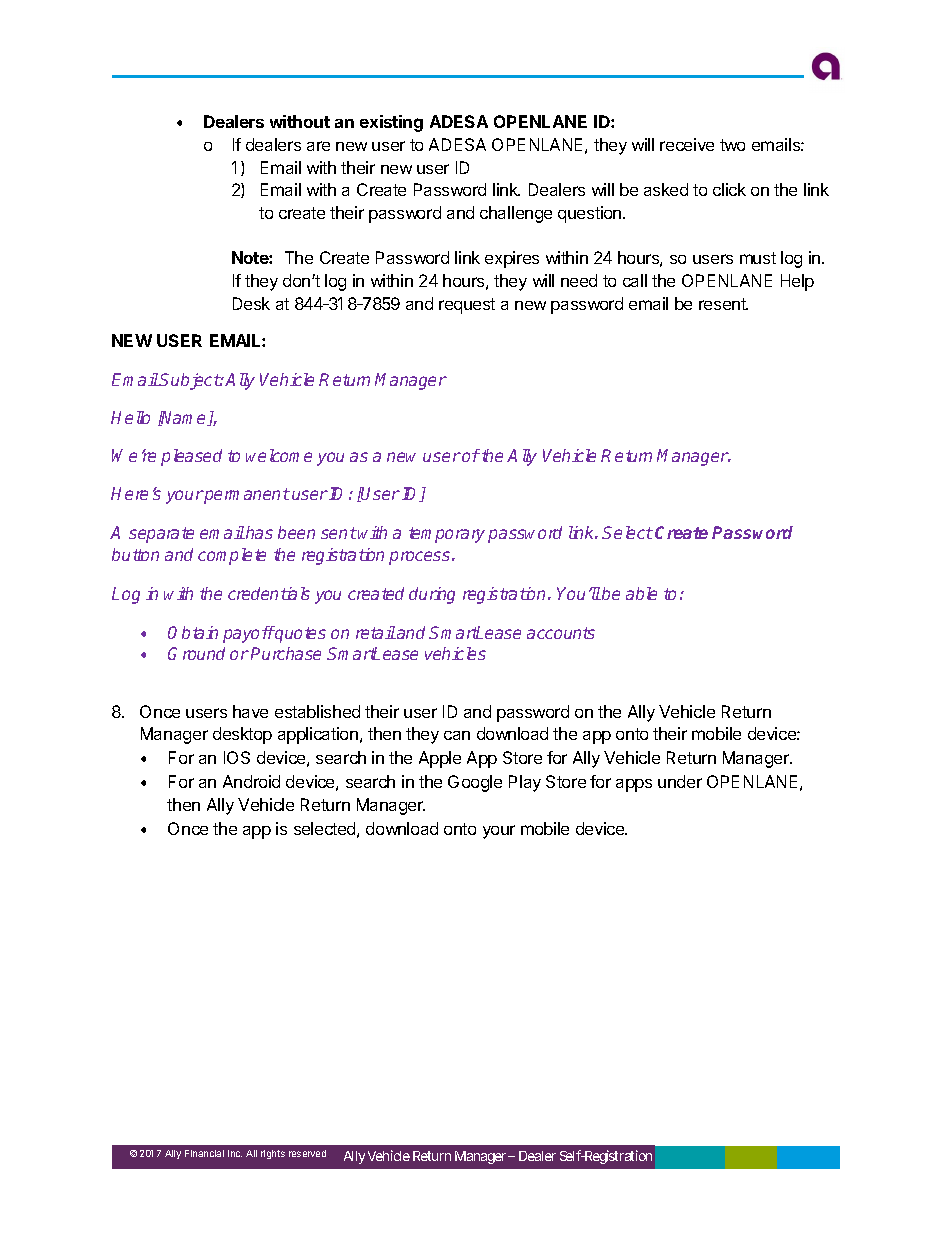 The width and height of the screenshot is (952, 1233). Describe the element at coordinates (432, 595) in the screenshot. I see `during` at that location.
